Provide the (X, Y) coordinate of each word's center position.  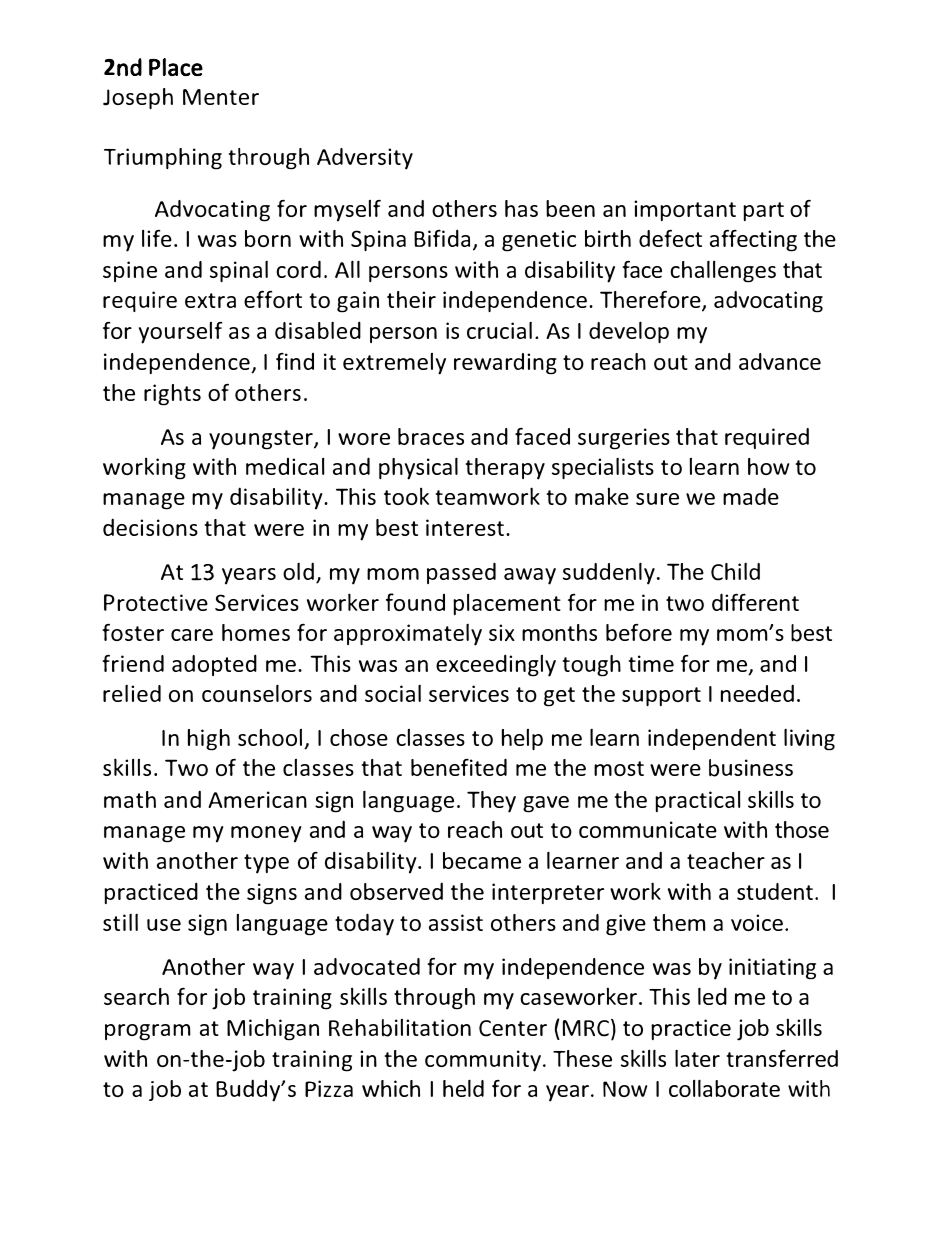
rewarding (505, 364)
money (266, 834)
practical (698, 801)
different (755, 602)
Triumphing (163, 159)
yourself (180, 333)
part (763, 211)
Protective (156, 602)
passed (461, 573)
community (484, 1061)
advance (780, 361)
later (697, 1058)
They (491, 802)
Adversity (365, 159)
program (148, 1032)
